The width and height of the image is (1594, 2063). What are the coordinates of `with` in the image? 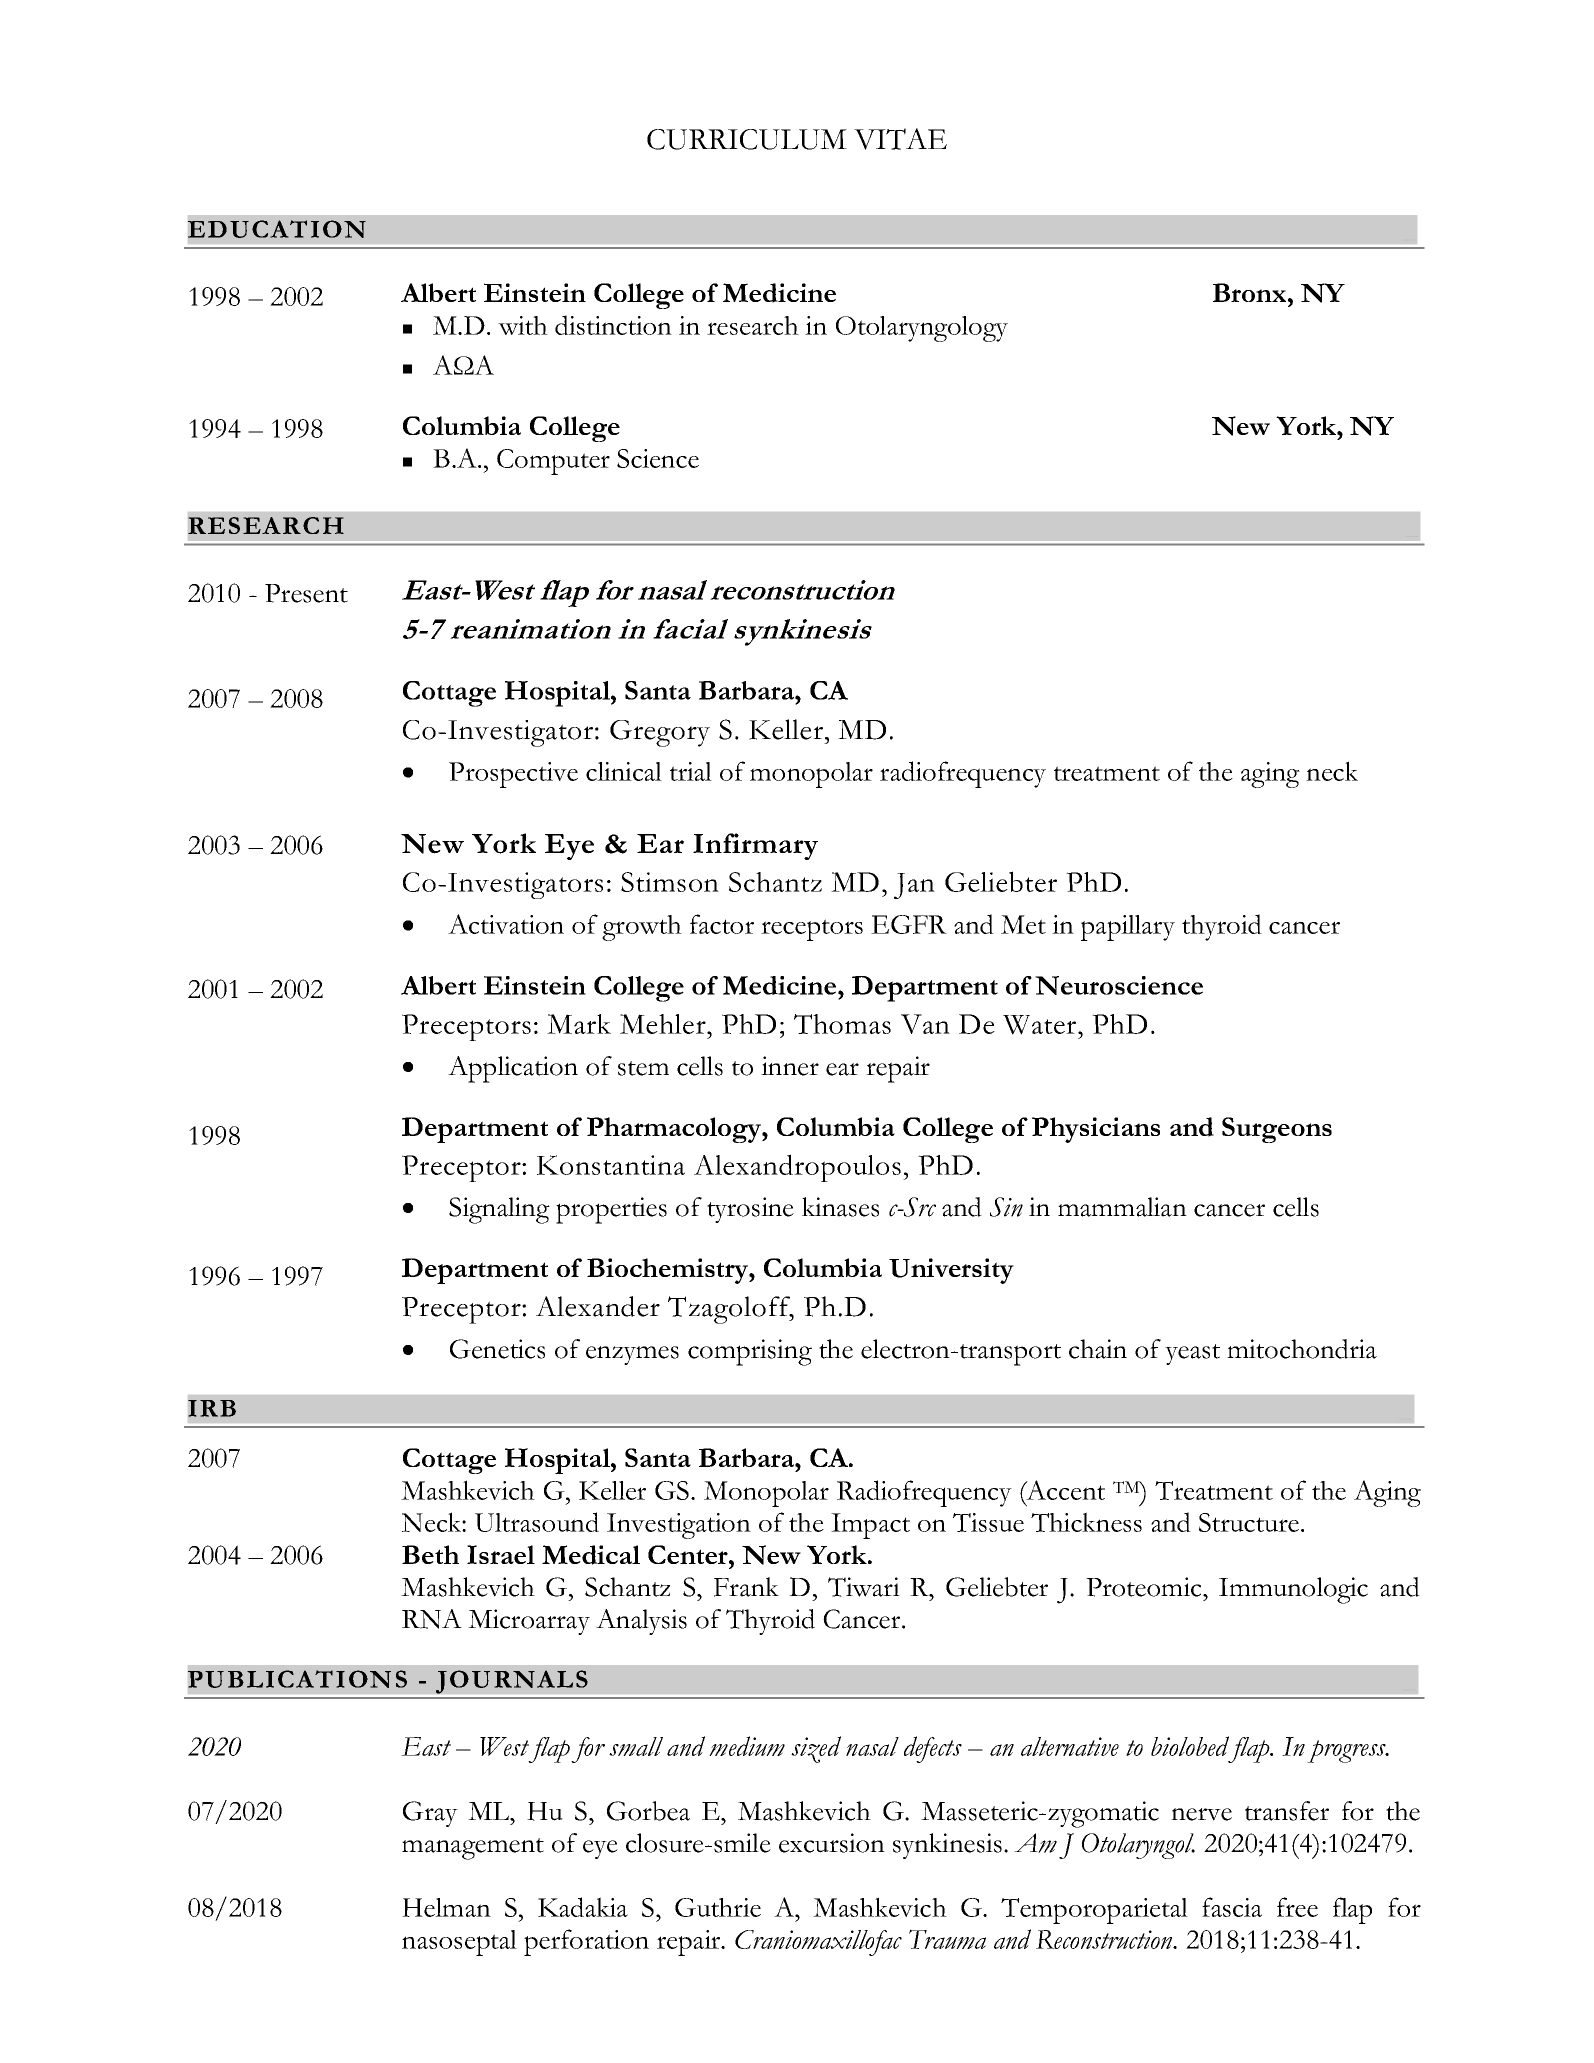 It's located at (523, 325).
